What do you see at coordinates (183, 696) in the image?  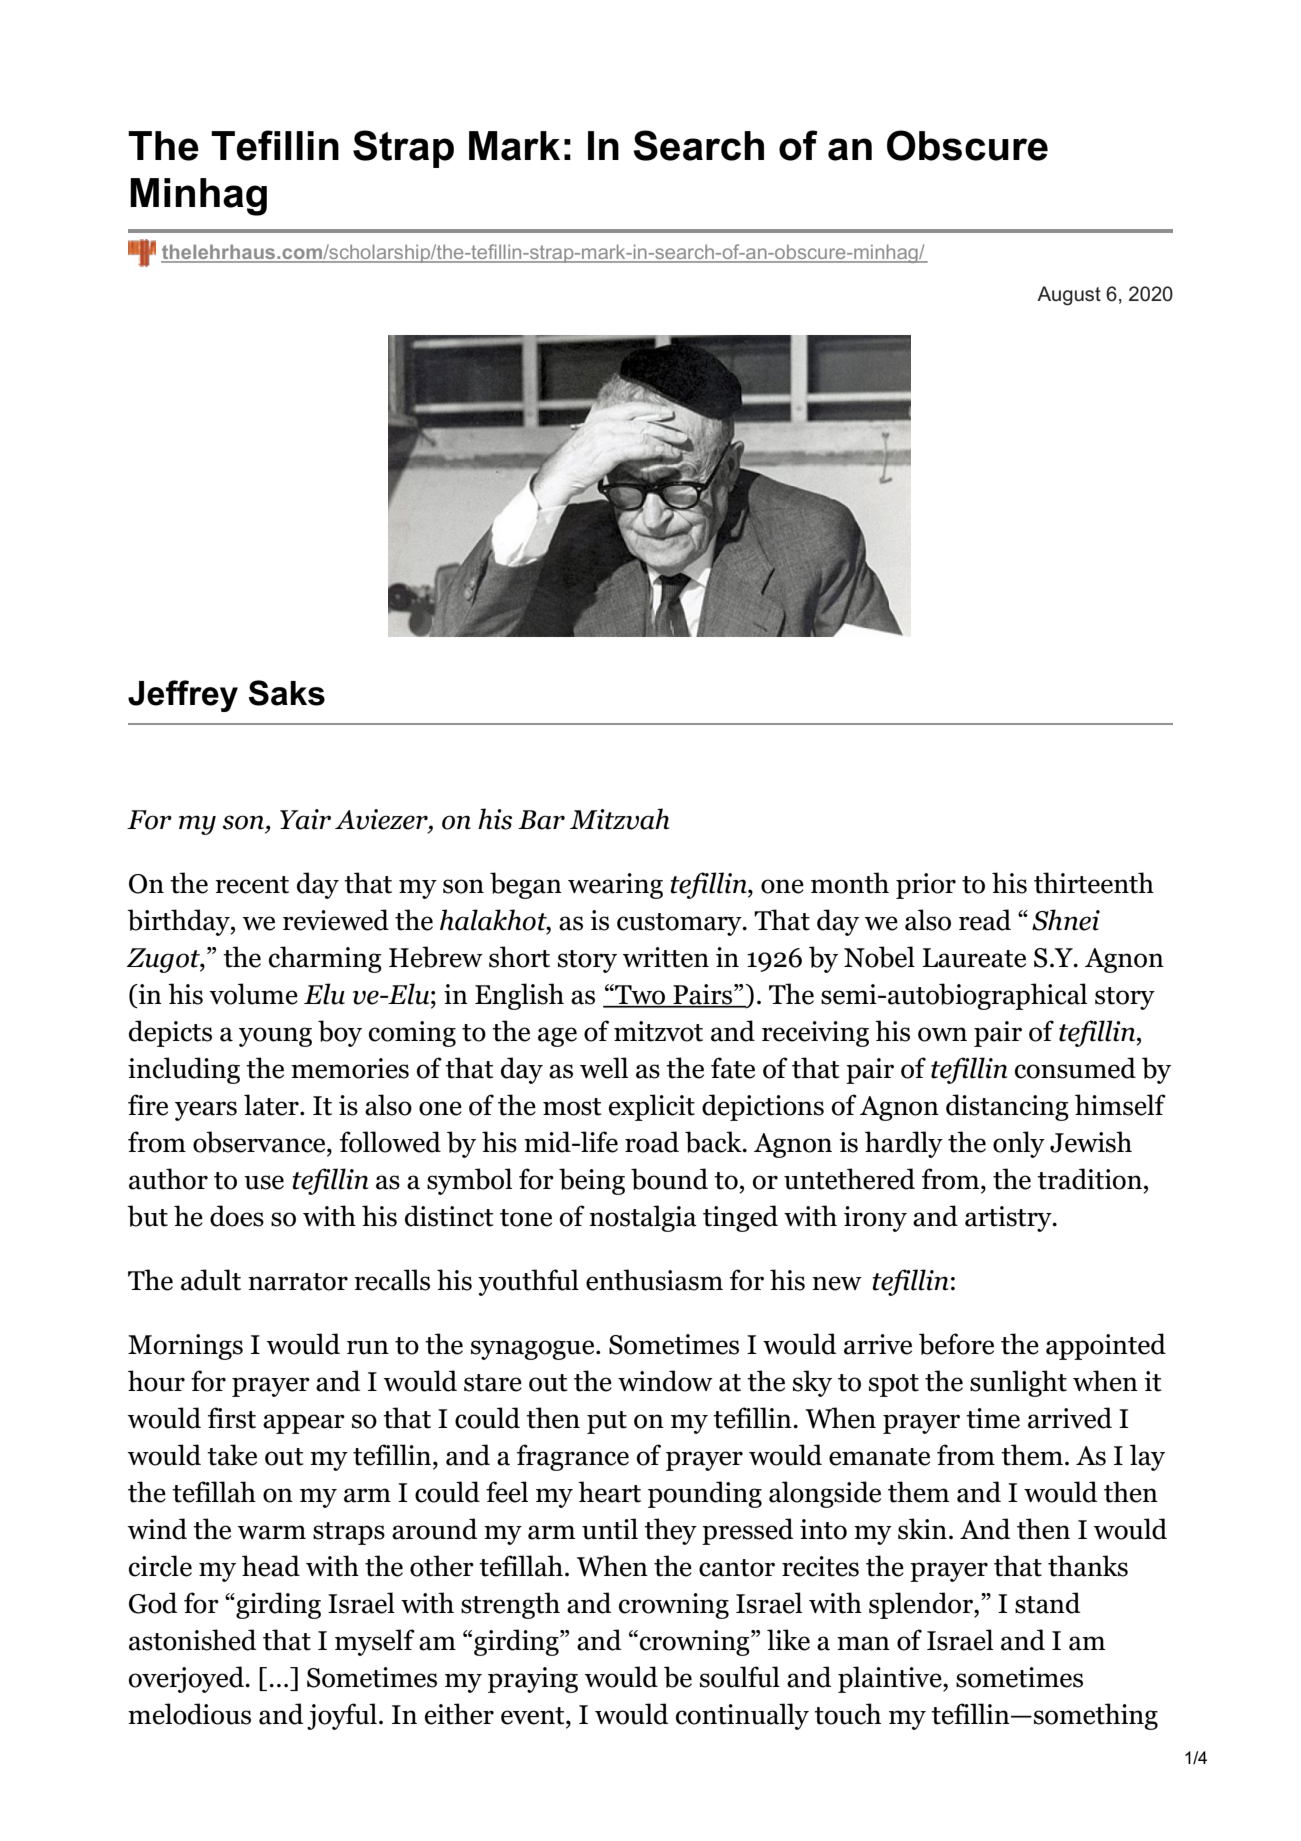 I see `Jeffrey` at bounding box center [183, 696].
